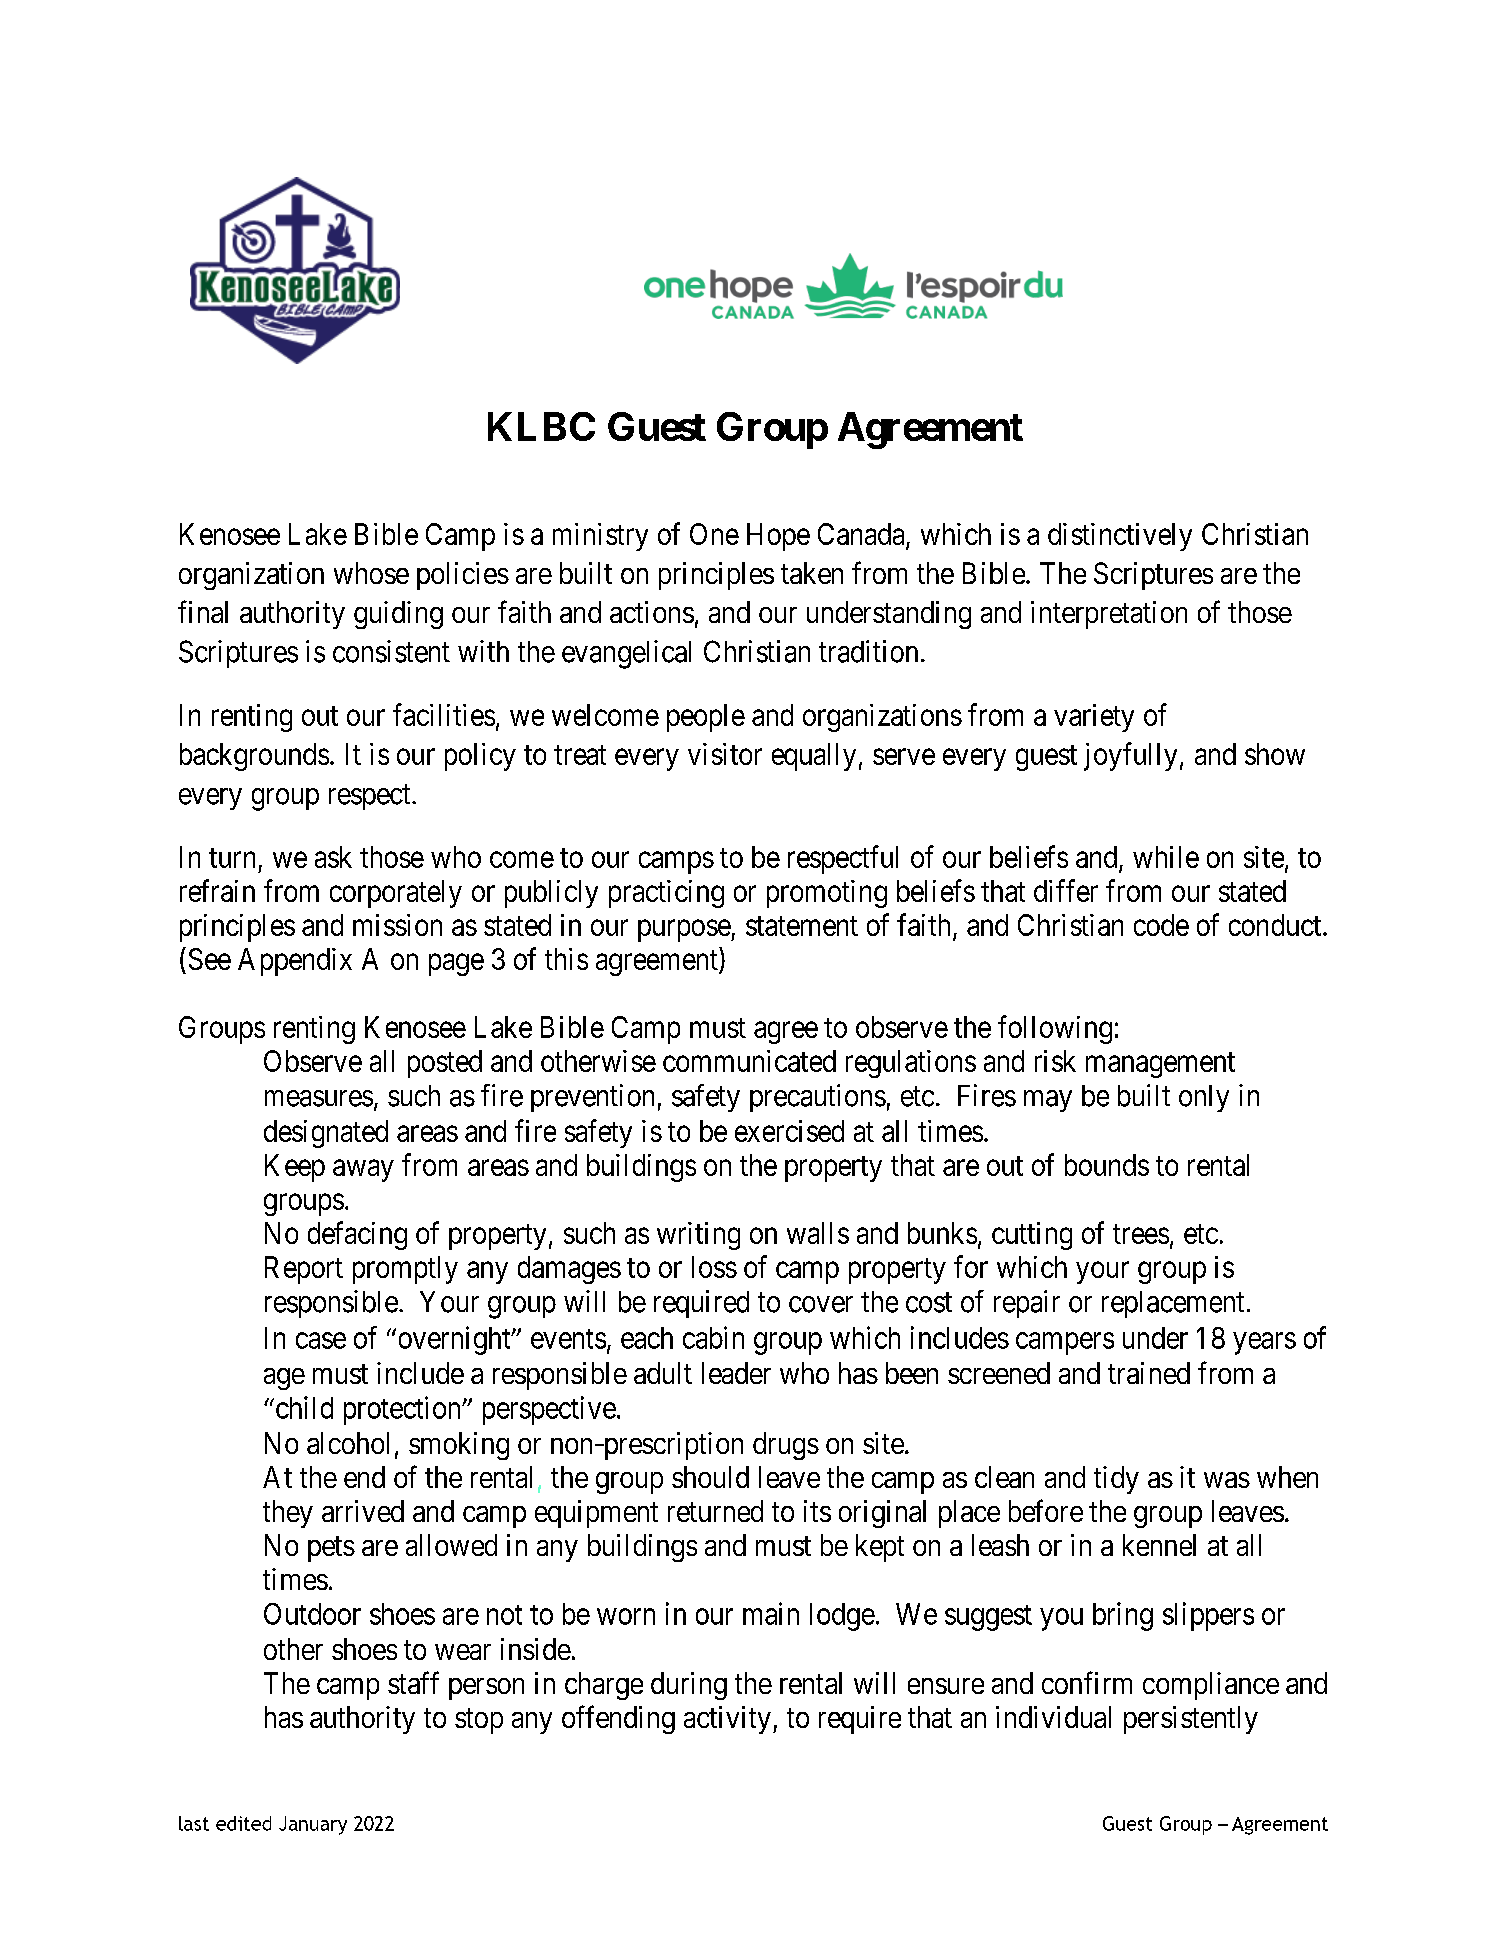  What do you see at coordinates (714, 534) in the image?
I see `One` at bounding box center [714, 534].
